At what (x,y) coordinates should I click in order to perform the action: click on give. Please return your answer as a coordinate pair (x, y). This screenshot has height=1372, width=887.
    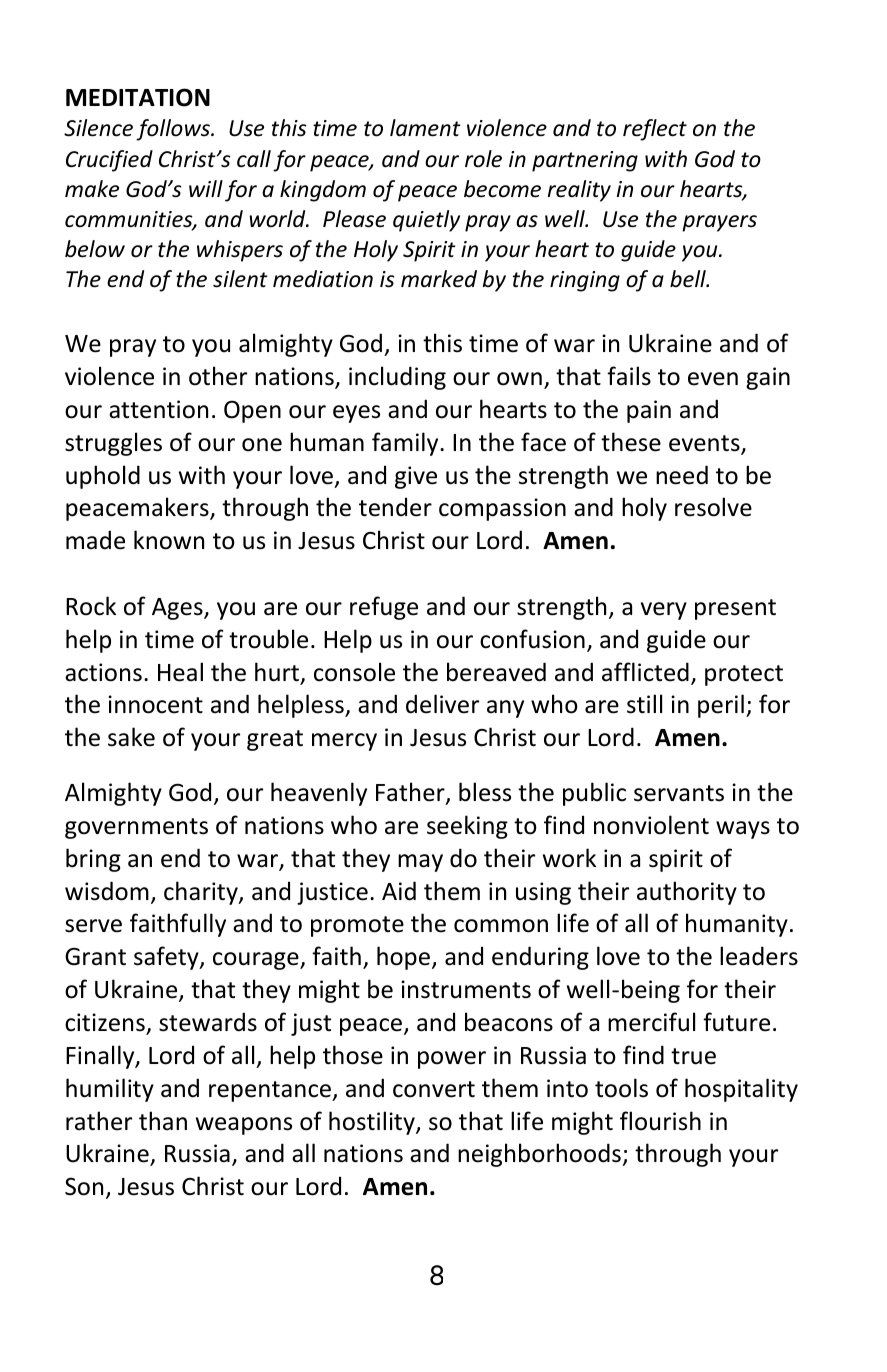
    Looking at the image, I should click on (416, 477).
